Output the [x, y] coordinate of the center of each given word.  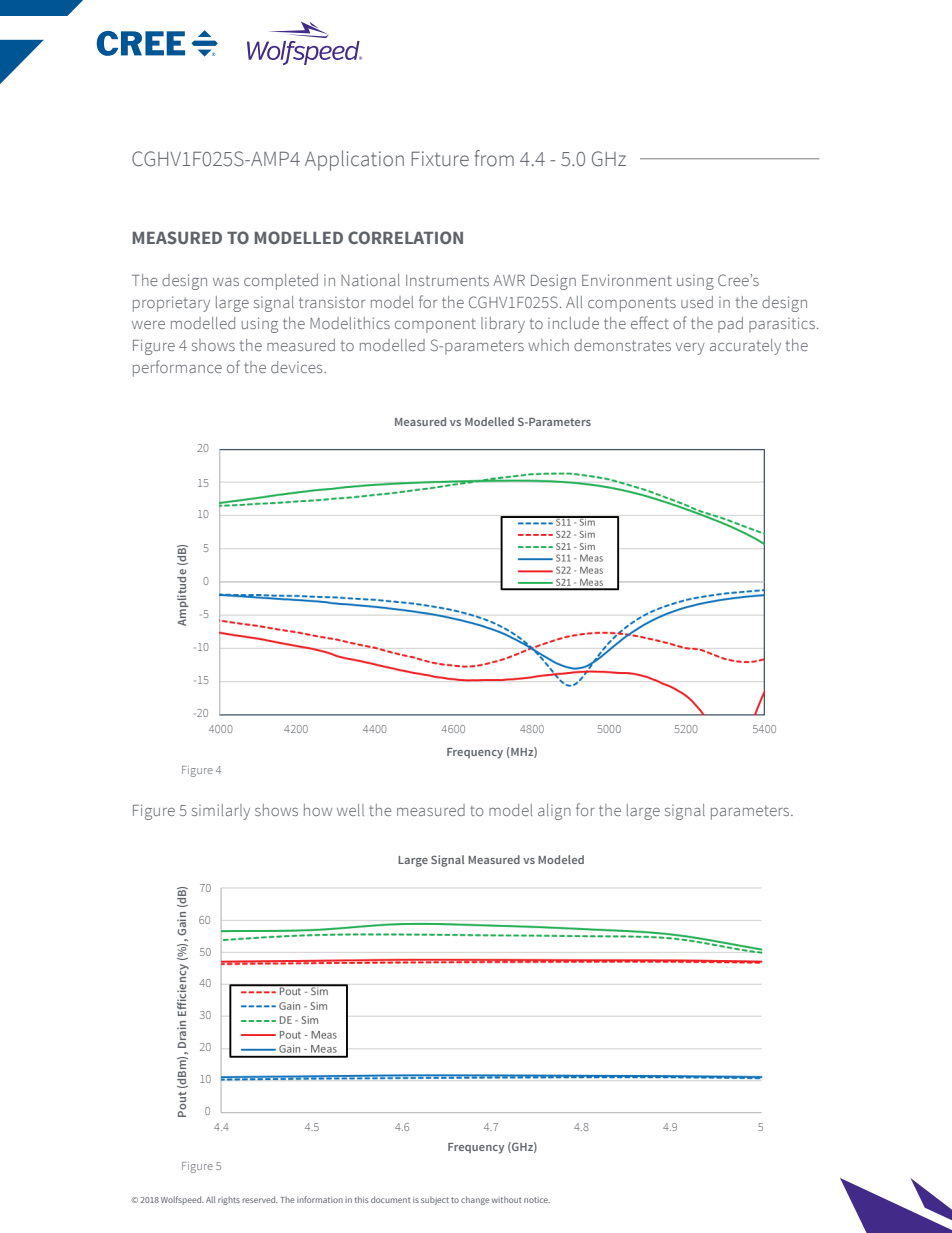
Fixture [440, 159]
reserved [260, 1199]
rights [229, 1200]
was [226, 282]
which [548, 345]
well [350, 810]
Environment [627, 280]
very [690, 349]
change [475, 1200]
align [554, 812]
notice [537, 1200]
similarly [221, 812]
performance [177, 368]
